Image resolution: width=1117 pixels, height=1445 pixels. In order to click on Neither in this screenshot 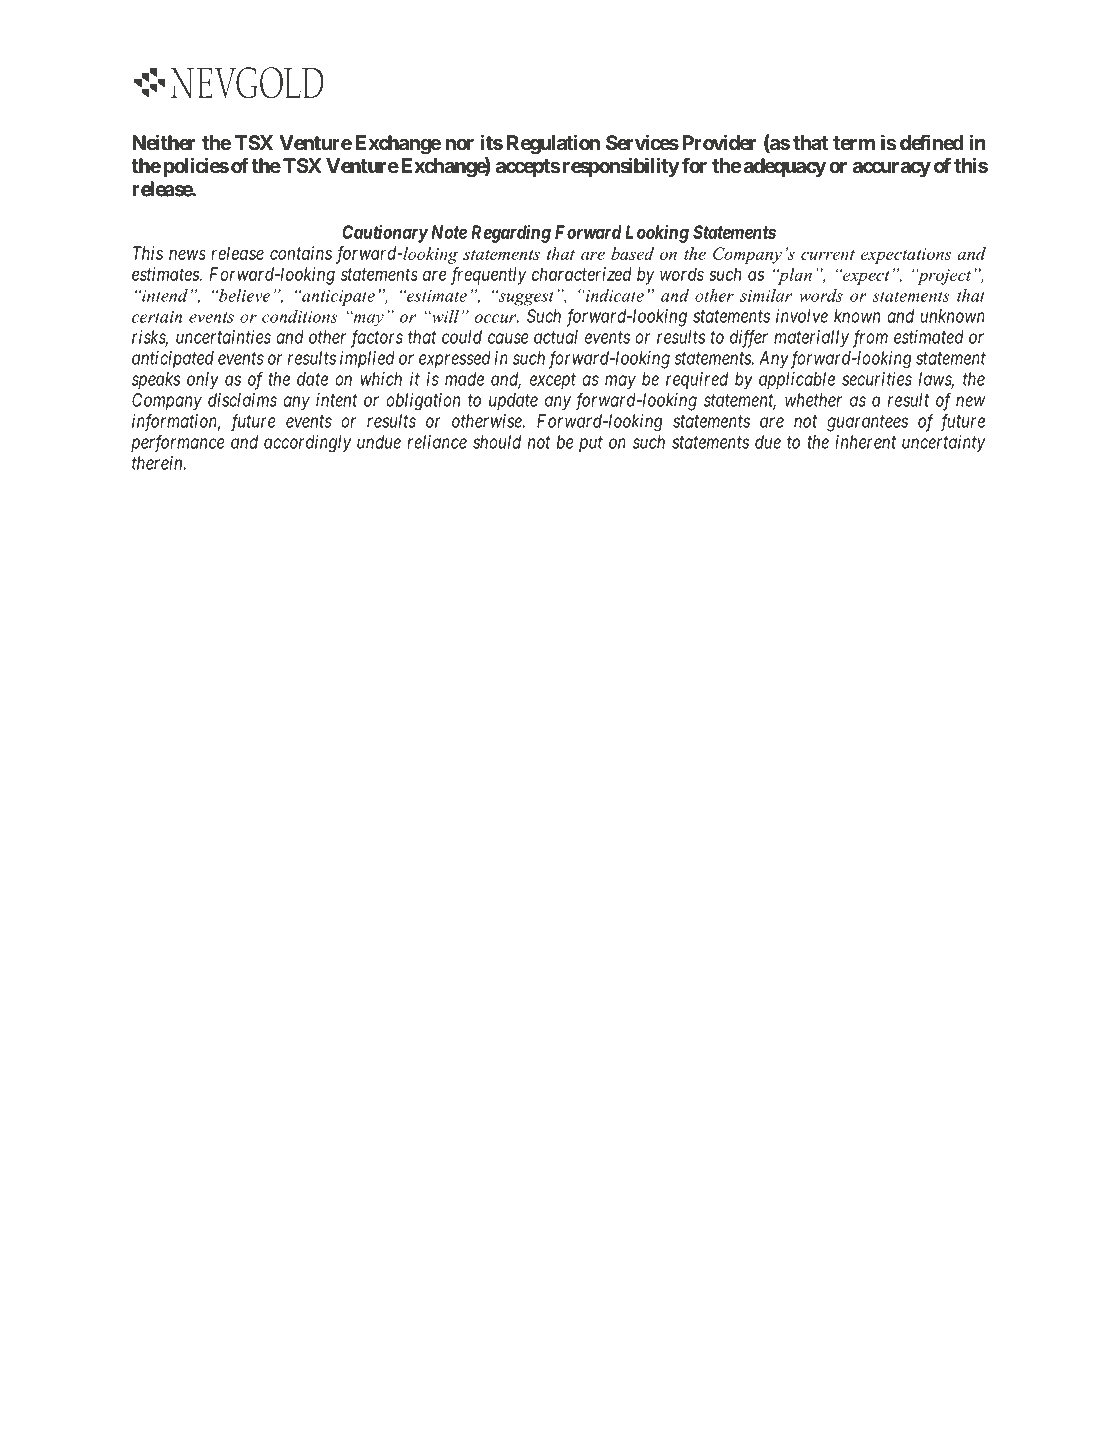, I will do `click(164, 142)`.
